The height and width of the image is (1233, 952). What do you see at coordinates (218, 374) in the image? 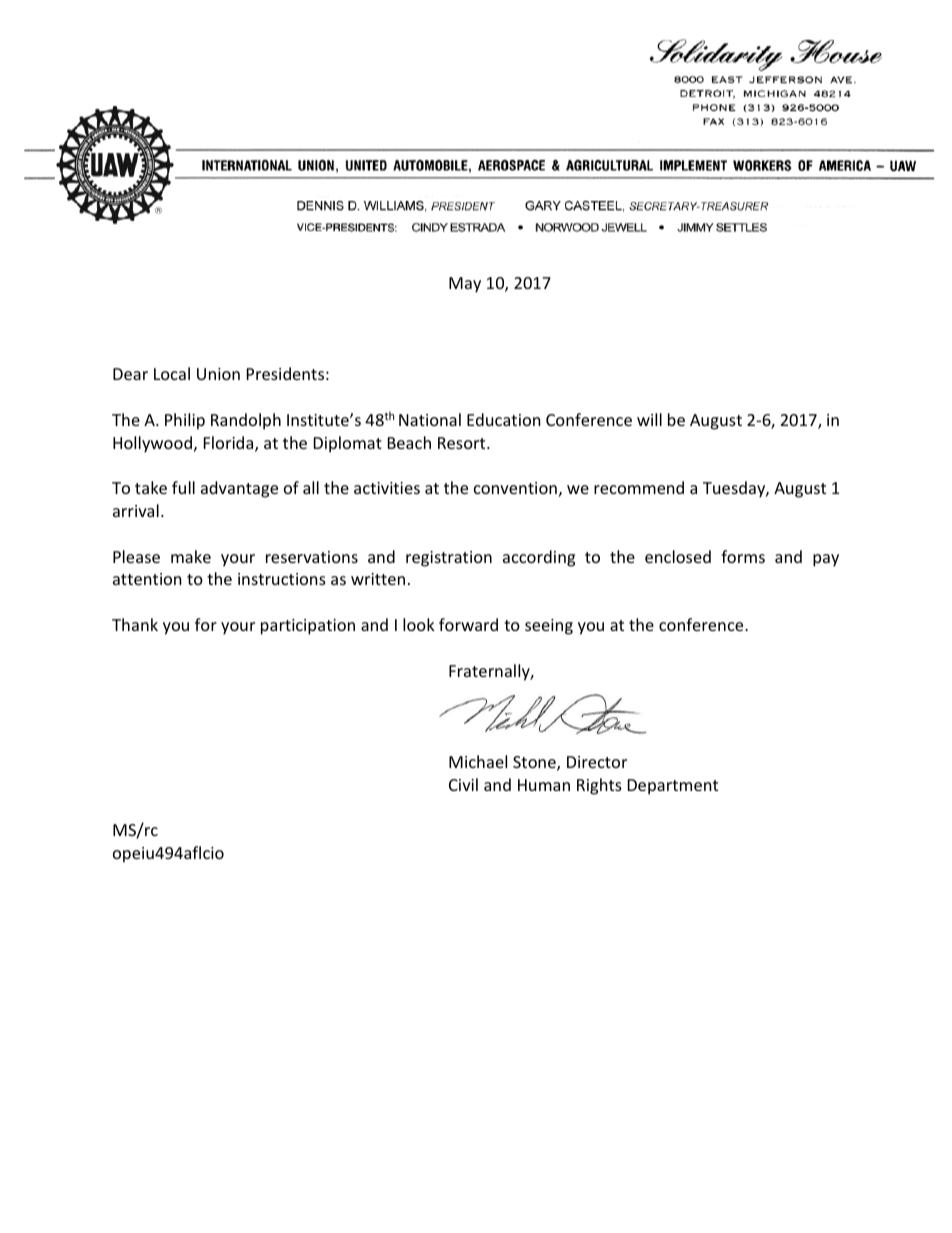
I see `Union` at bounding box center [218, 374].
